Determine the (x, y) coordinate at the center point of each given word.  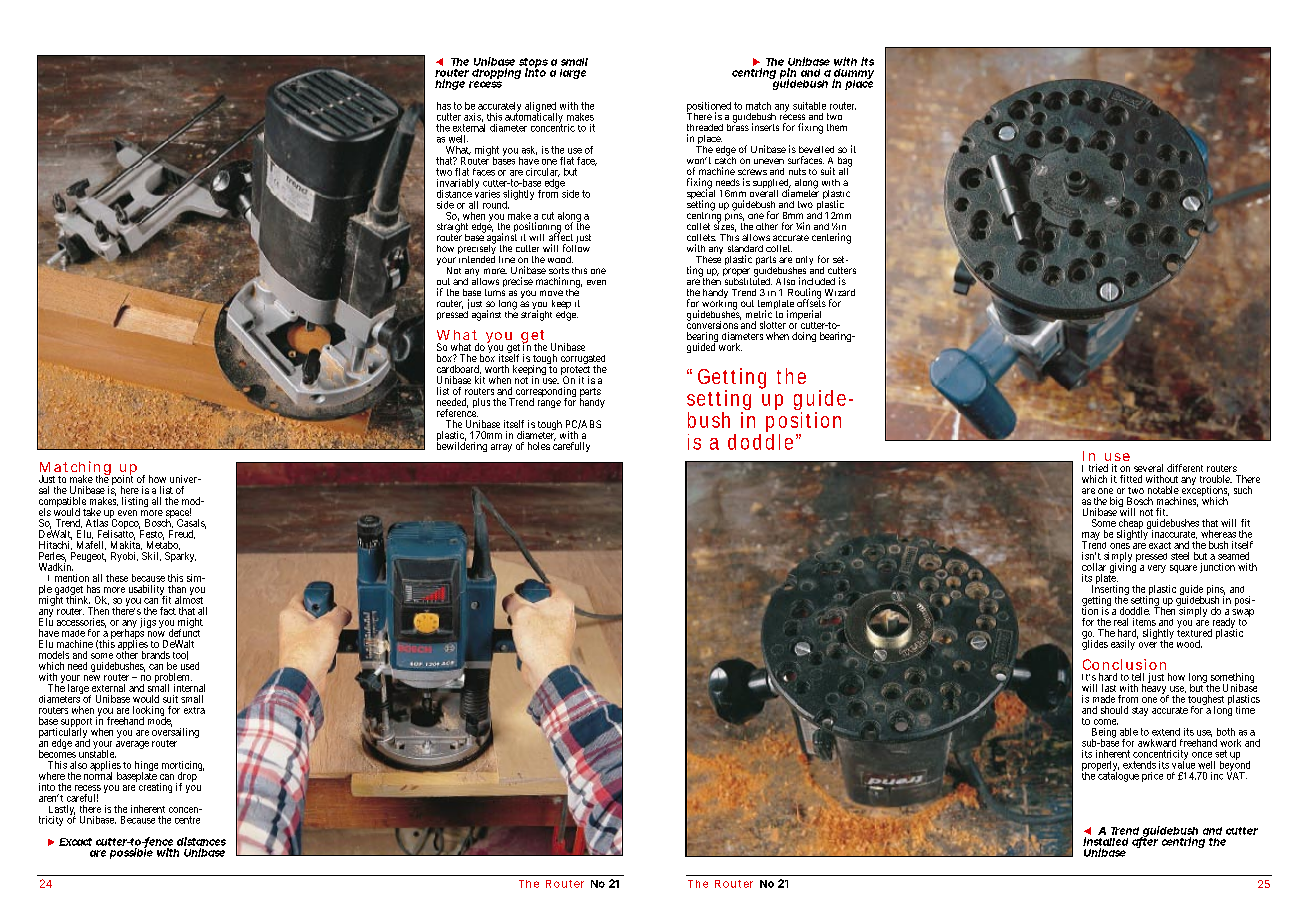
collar (1094, 567)
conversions (712, 324)
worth (497, 369)
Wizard (840, 292)
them (837, 127)
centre (187, 820)
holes (539, 446)
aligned (541, 108)
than (177, 589)
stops (533, 64)
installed (1105, 841)
